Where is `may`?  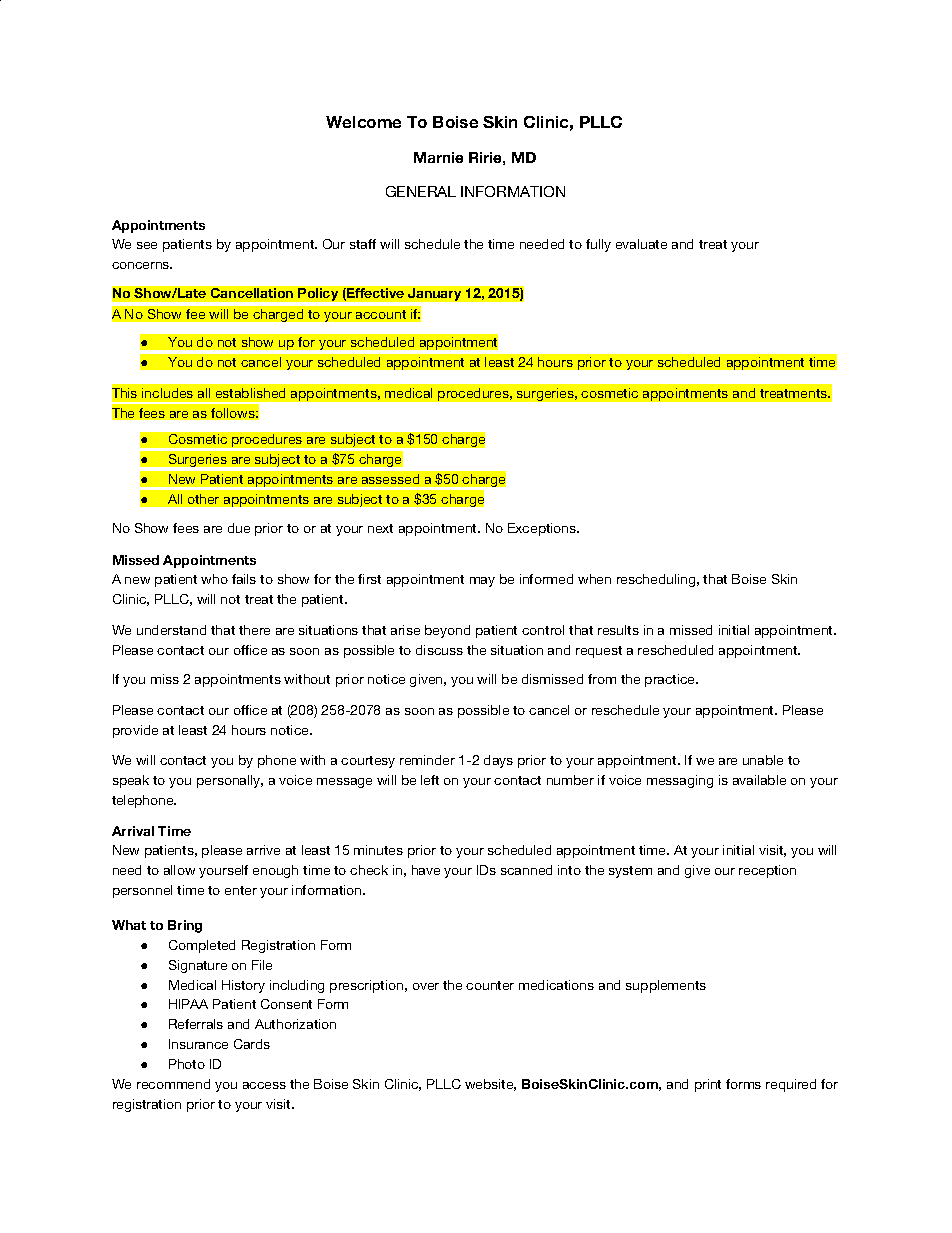 may is located at coordinates (482, 582).
